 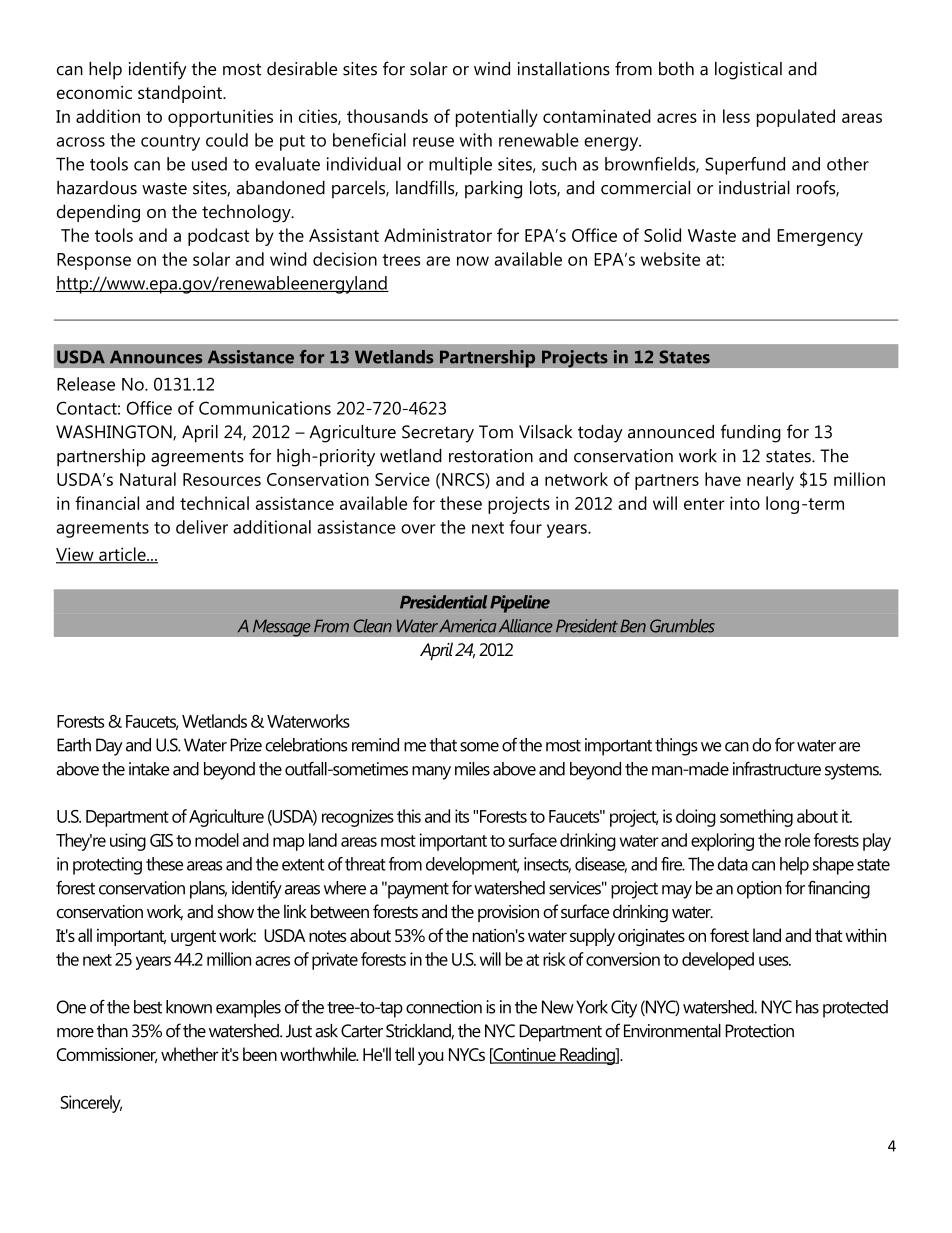 What do you see at coordinates (202, 527) in the screenshot?
I see `deliver` at bounding box center [202, 527].
